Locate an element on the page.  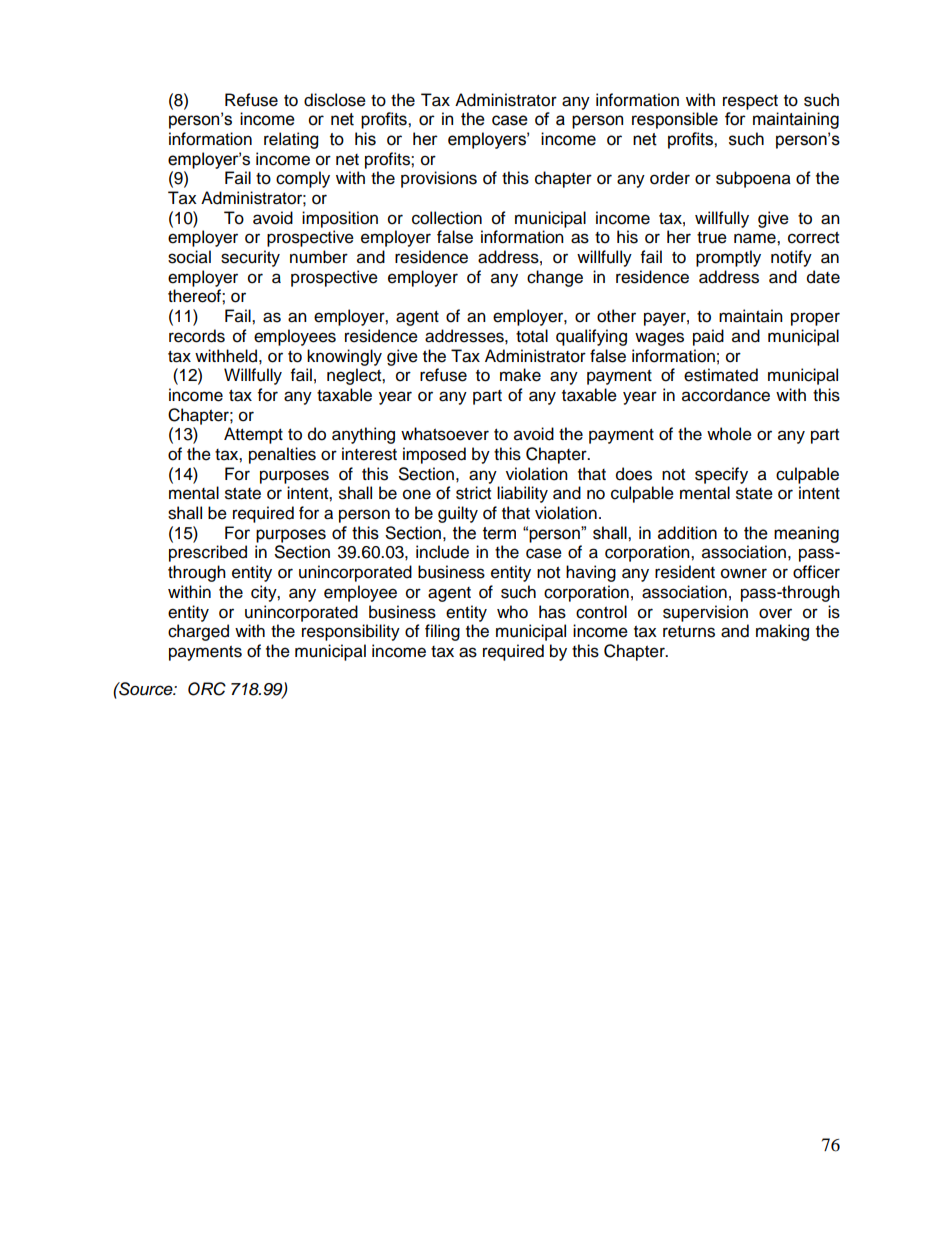
security is located at coordinates (250, 258).
